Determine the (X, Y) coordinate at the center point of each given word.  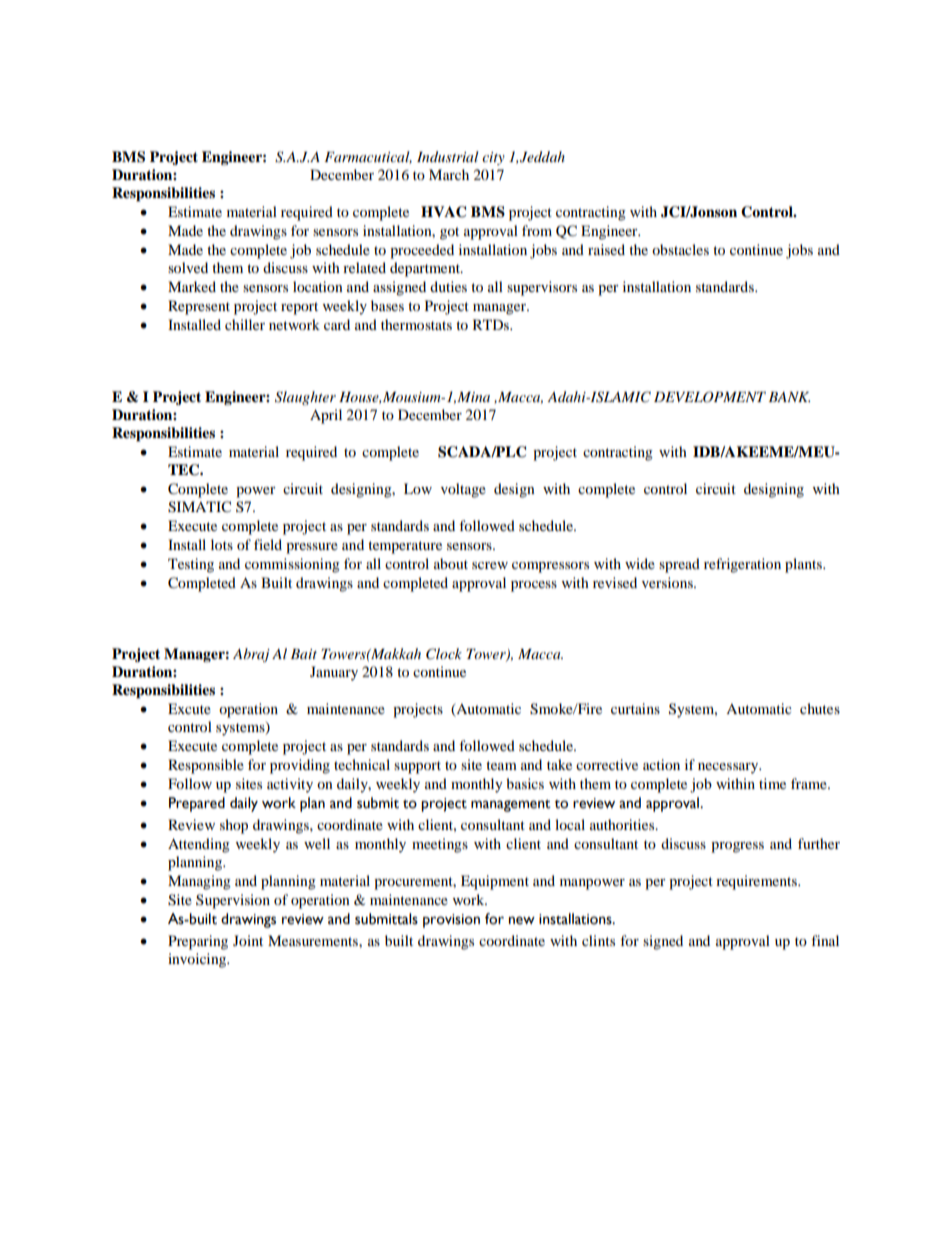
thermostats (416, 324)
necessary (729, 768)
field (268, 544)
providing (300, 766)
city (493, 158)
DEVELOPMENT (710, 397)
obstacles (680, 249)
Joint (248, 940)
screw (490, 565)
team (501, 765)
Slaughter (305, 398)
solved (188, 267)
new (522, 920)
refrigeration (742, 565)
